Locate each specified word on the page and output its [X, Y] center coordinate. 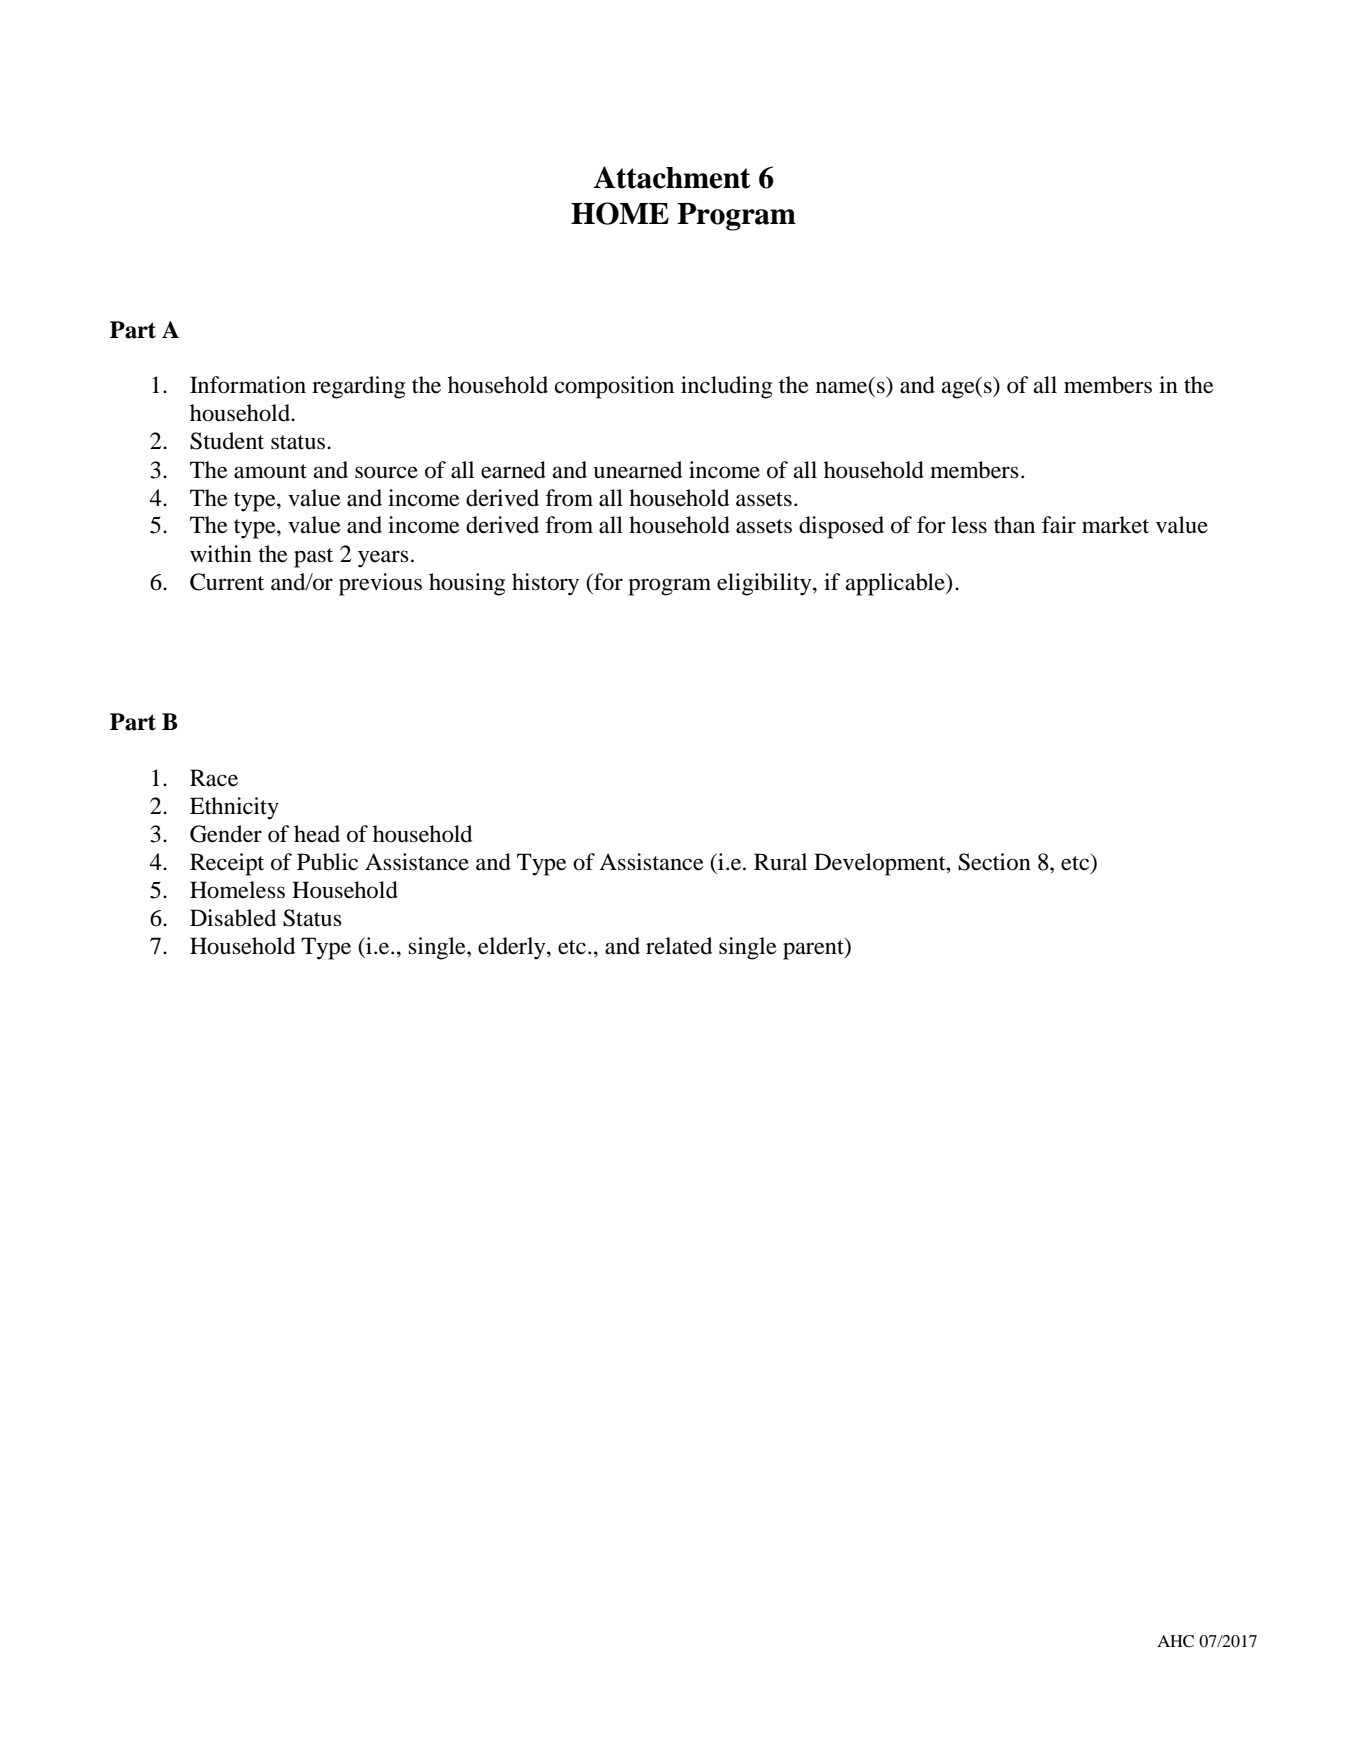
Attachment [672, 177]
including [726, 387]
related [679, 946]
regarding [358, 387]
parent [814, 949]
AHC [1175, 1641]
